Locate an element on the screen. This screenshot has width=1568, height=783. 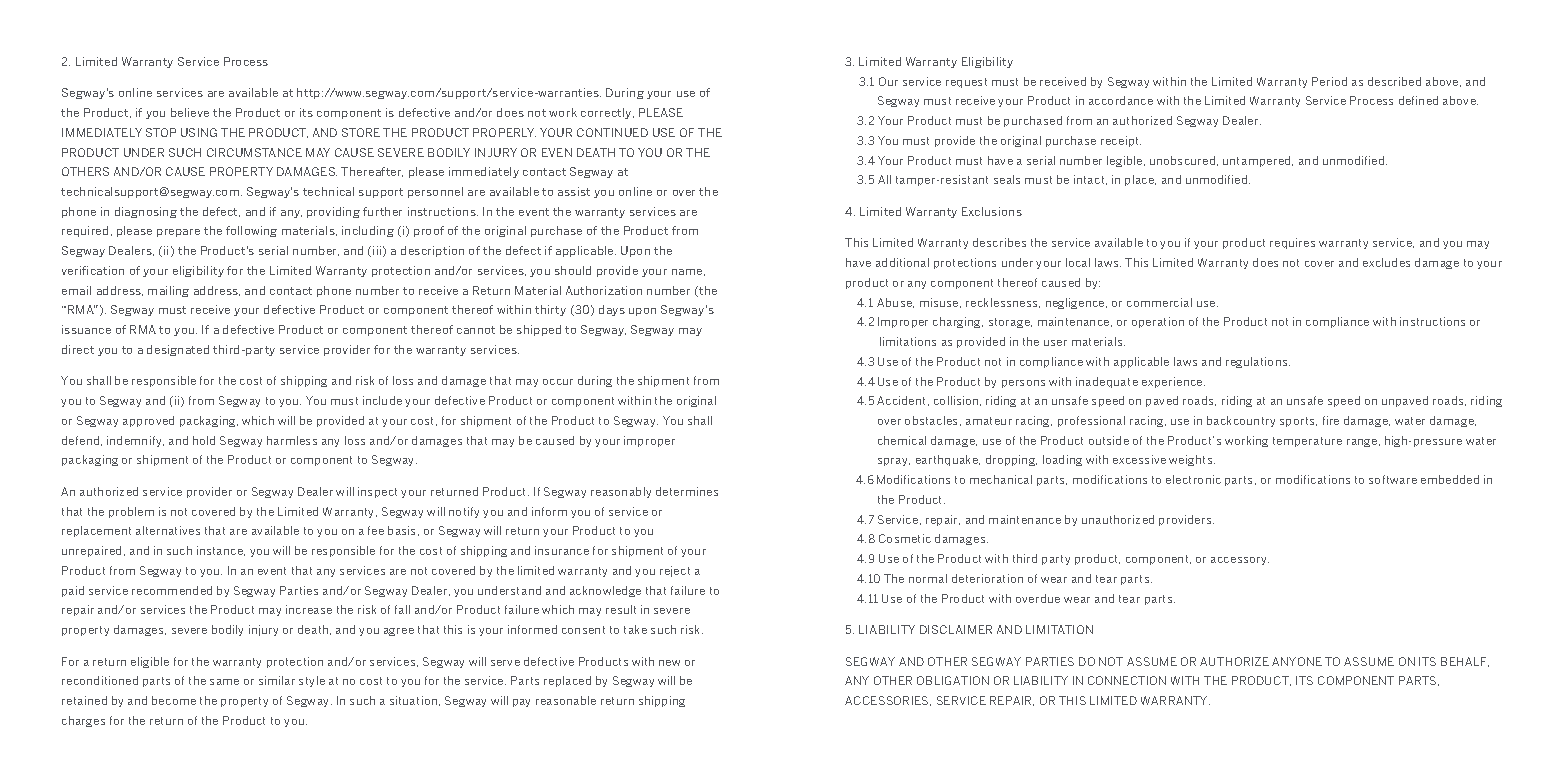
correctly is located at coordinates (607, 113).
